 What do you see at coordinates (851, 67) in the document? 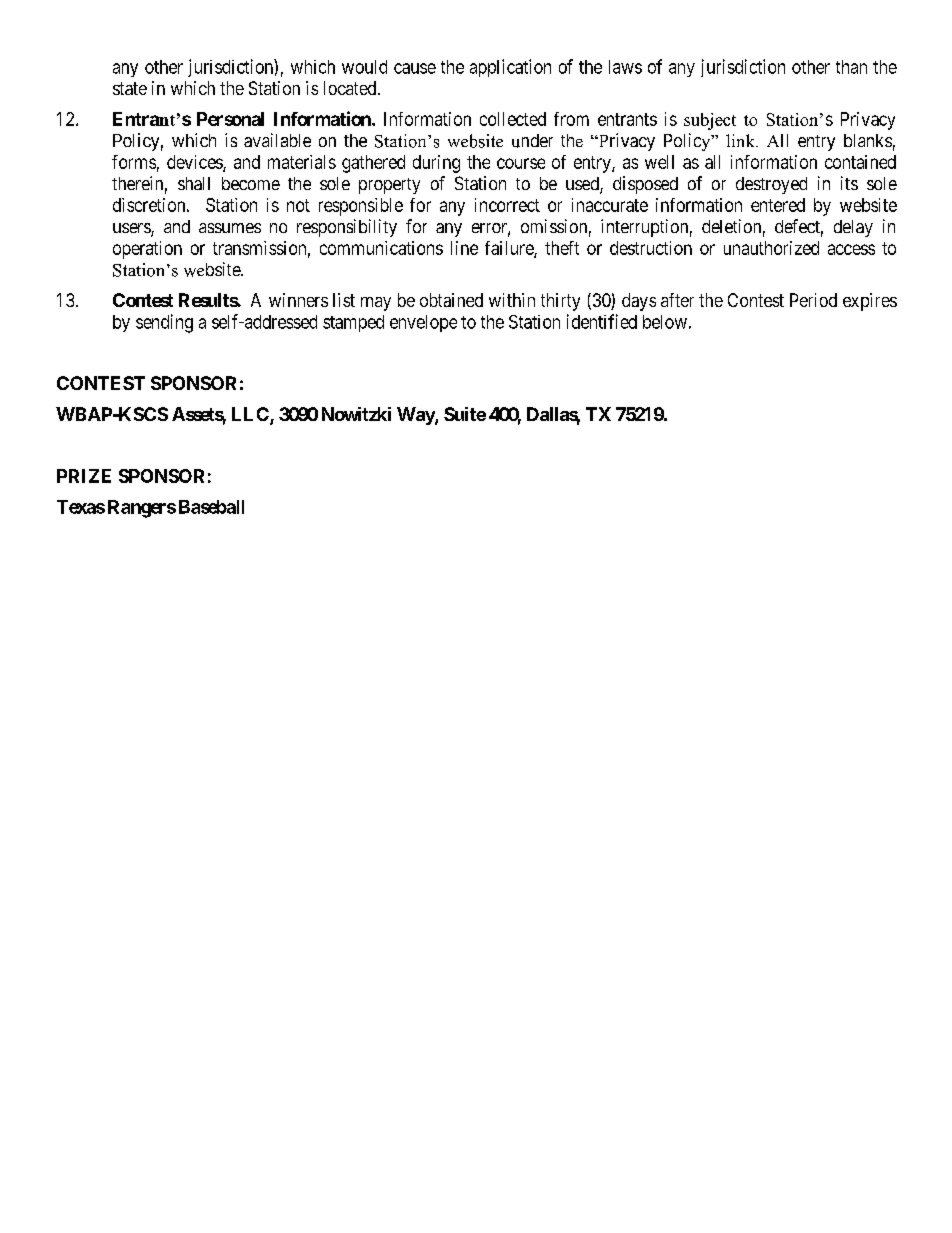
I see `than` at bounding box center [851, 67].
